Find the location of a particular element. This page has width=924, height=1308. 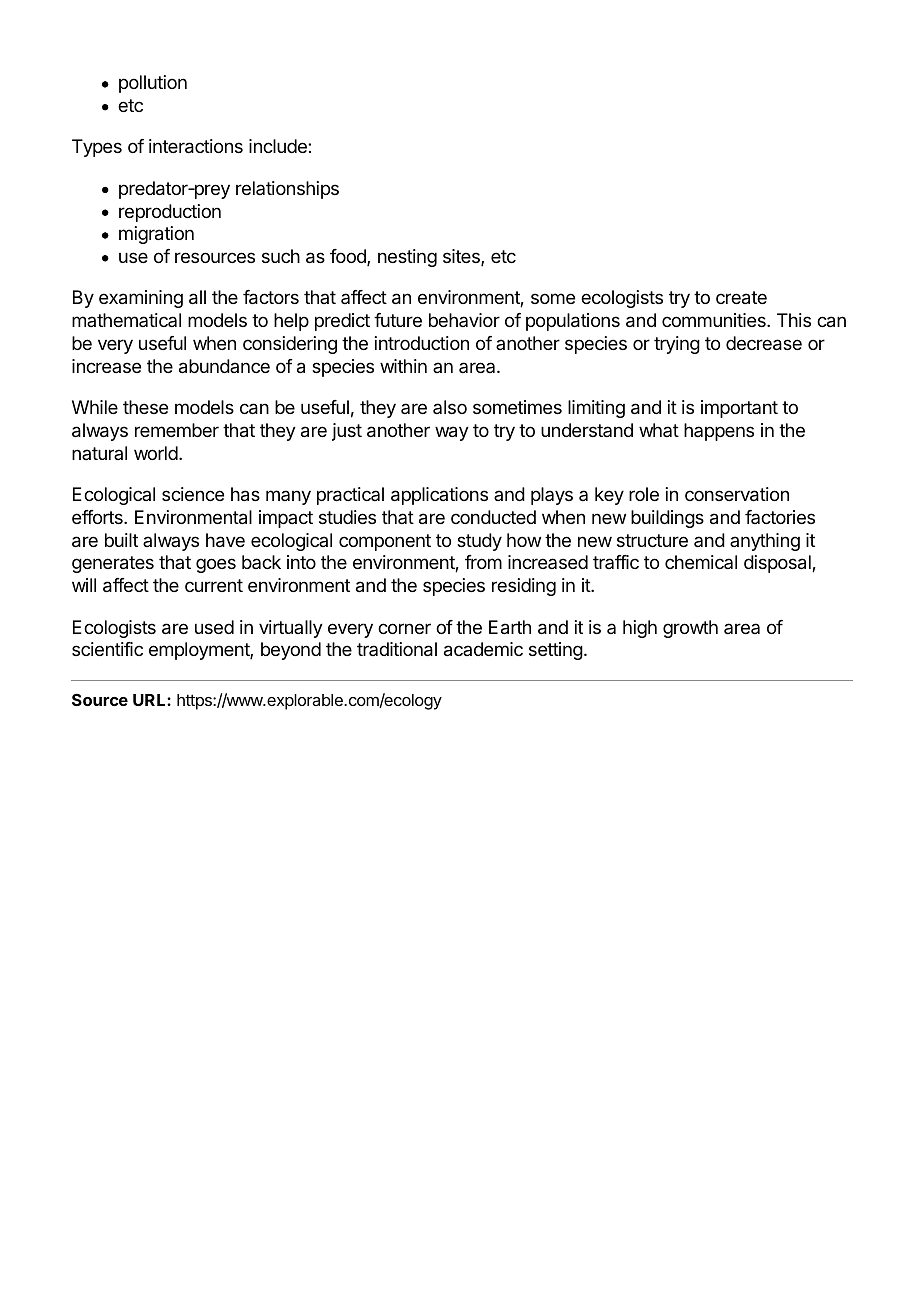

science is located at coordinates (193, 494).
